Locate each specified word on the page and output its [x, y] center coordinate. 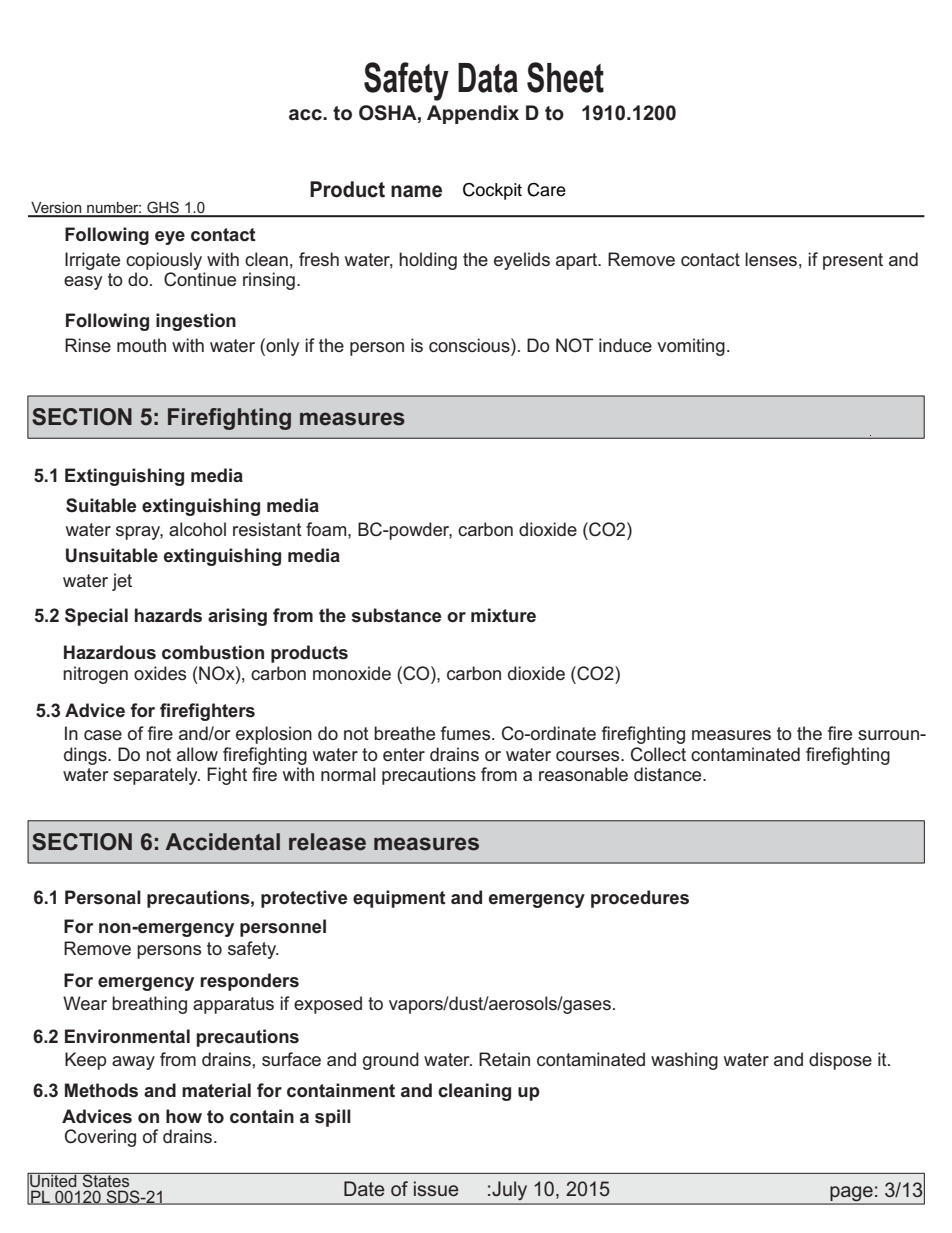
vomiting [691, 347]
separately [156, 776]
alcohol [197, 529]
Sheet [565, 77]
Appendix [473, 114]
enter [404, 754]
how [184, 1116]
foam [327, 529]
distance [669, 774]
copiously [164, 261]
